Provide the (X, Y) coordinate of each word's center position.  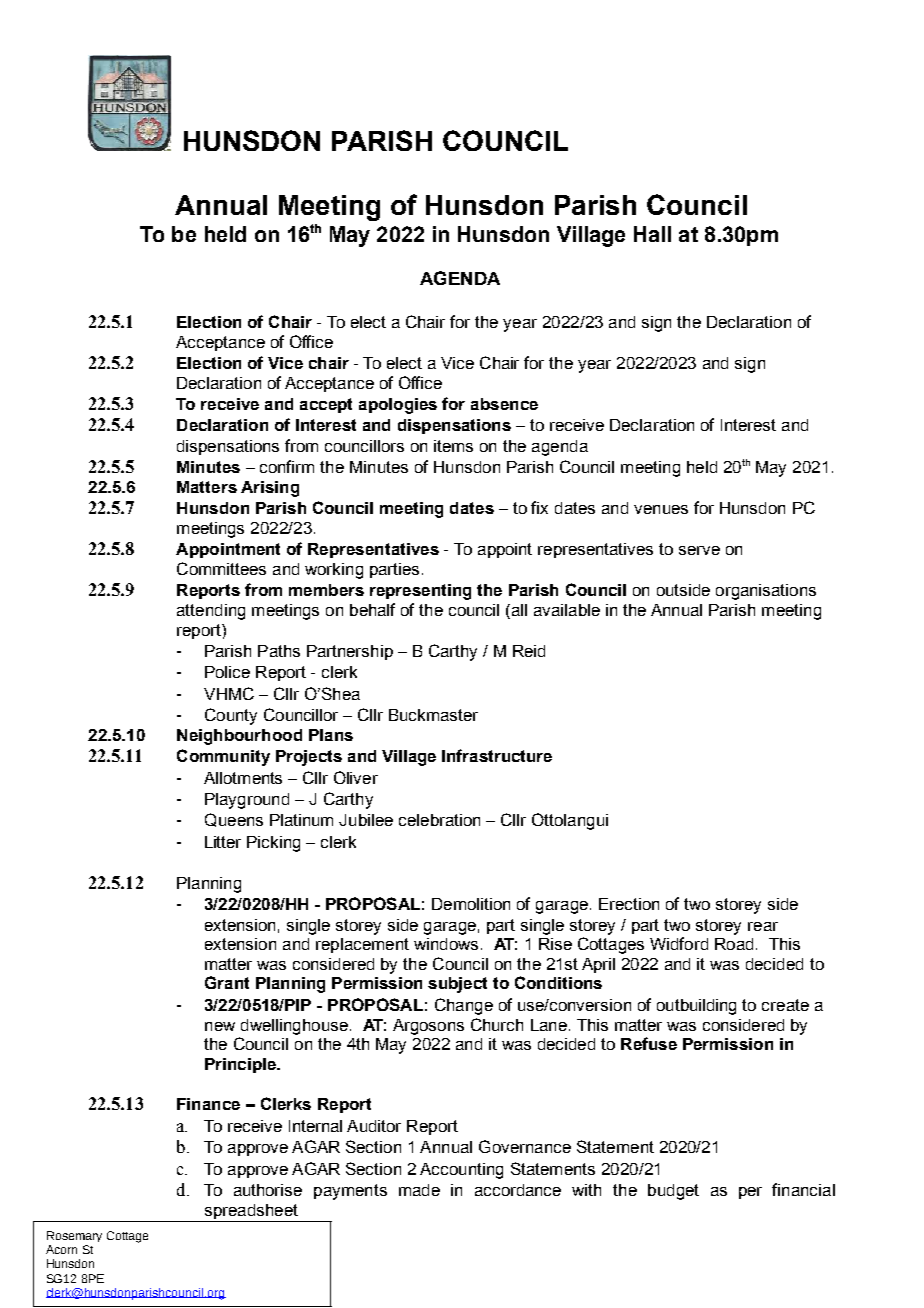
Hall (652, 234)
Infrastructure (497, 755)
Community (223, 757)
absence (504, 404)
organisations (766, 592)
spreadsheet (251, 1213)
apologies (398, 406)
